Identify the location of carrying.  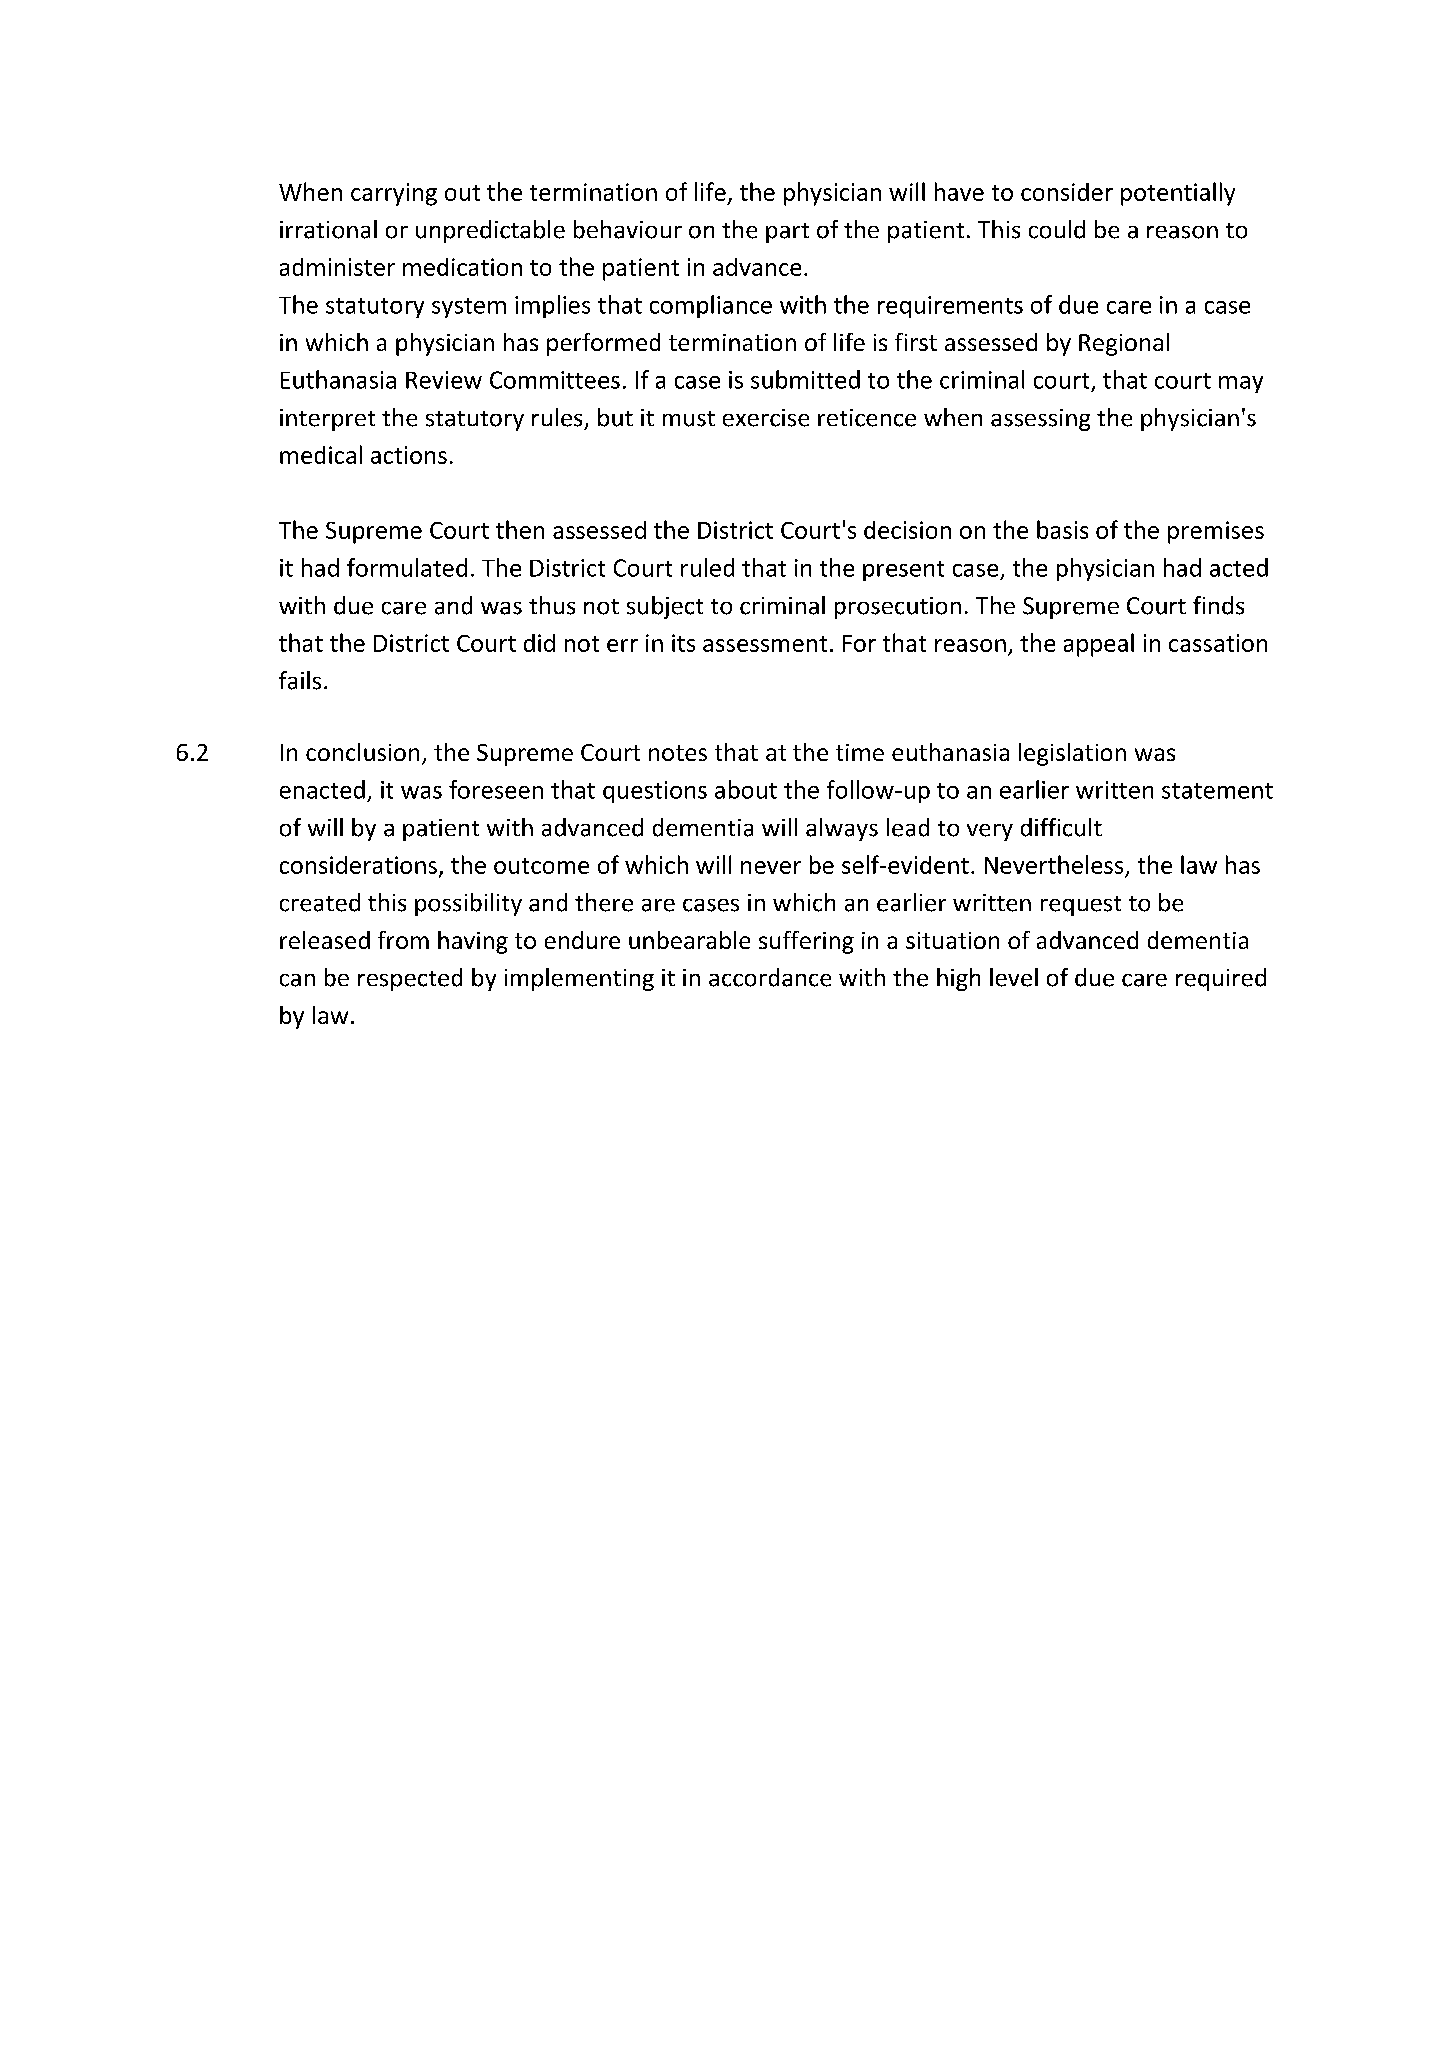
(394, 194).
